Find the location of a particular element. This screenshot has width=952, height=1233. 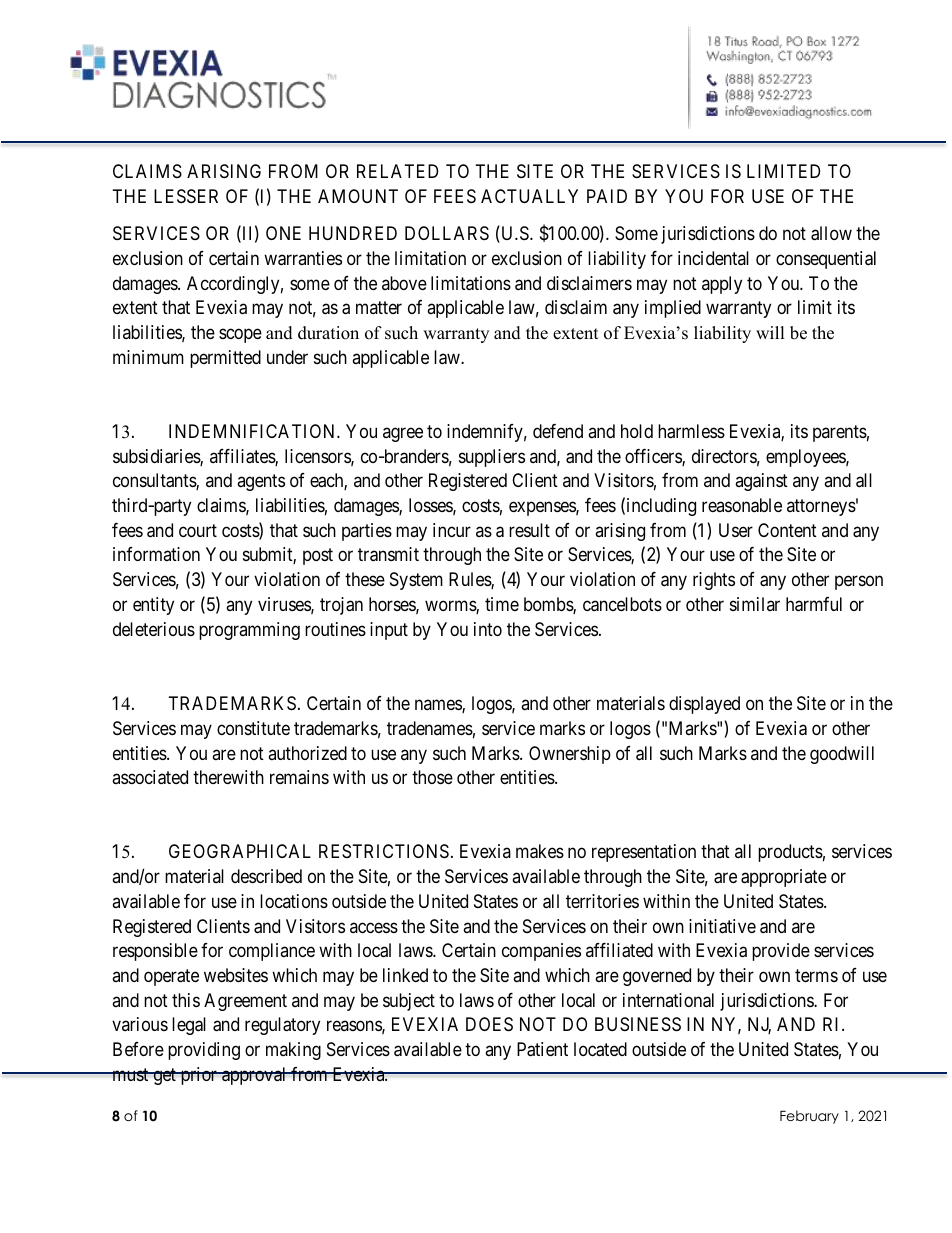

harmless is located at coordinates (691, 431).
